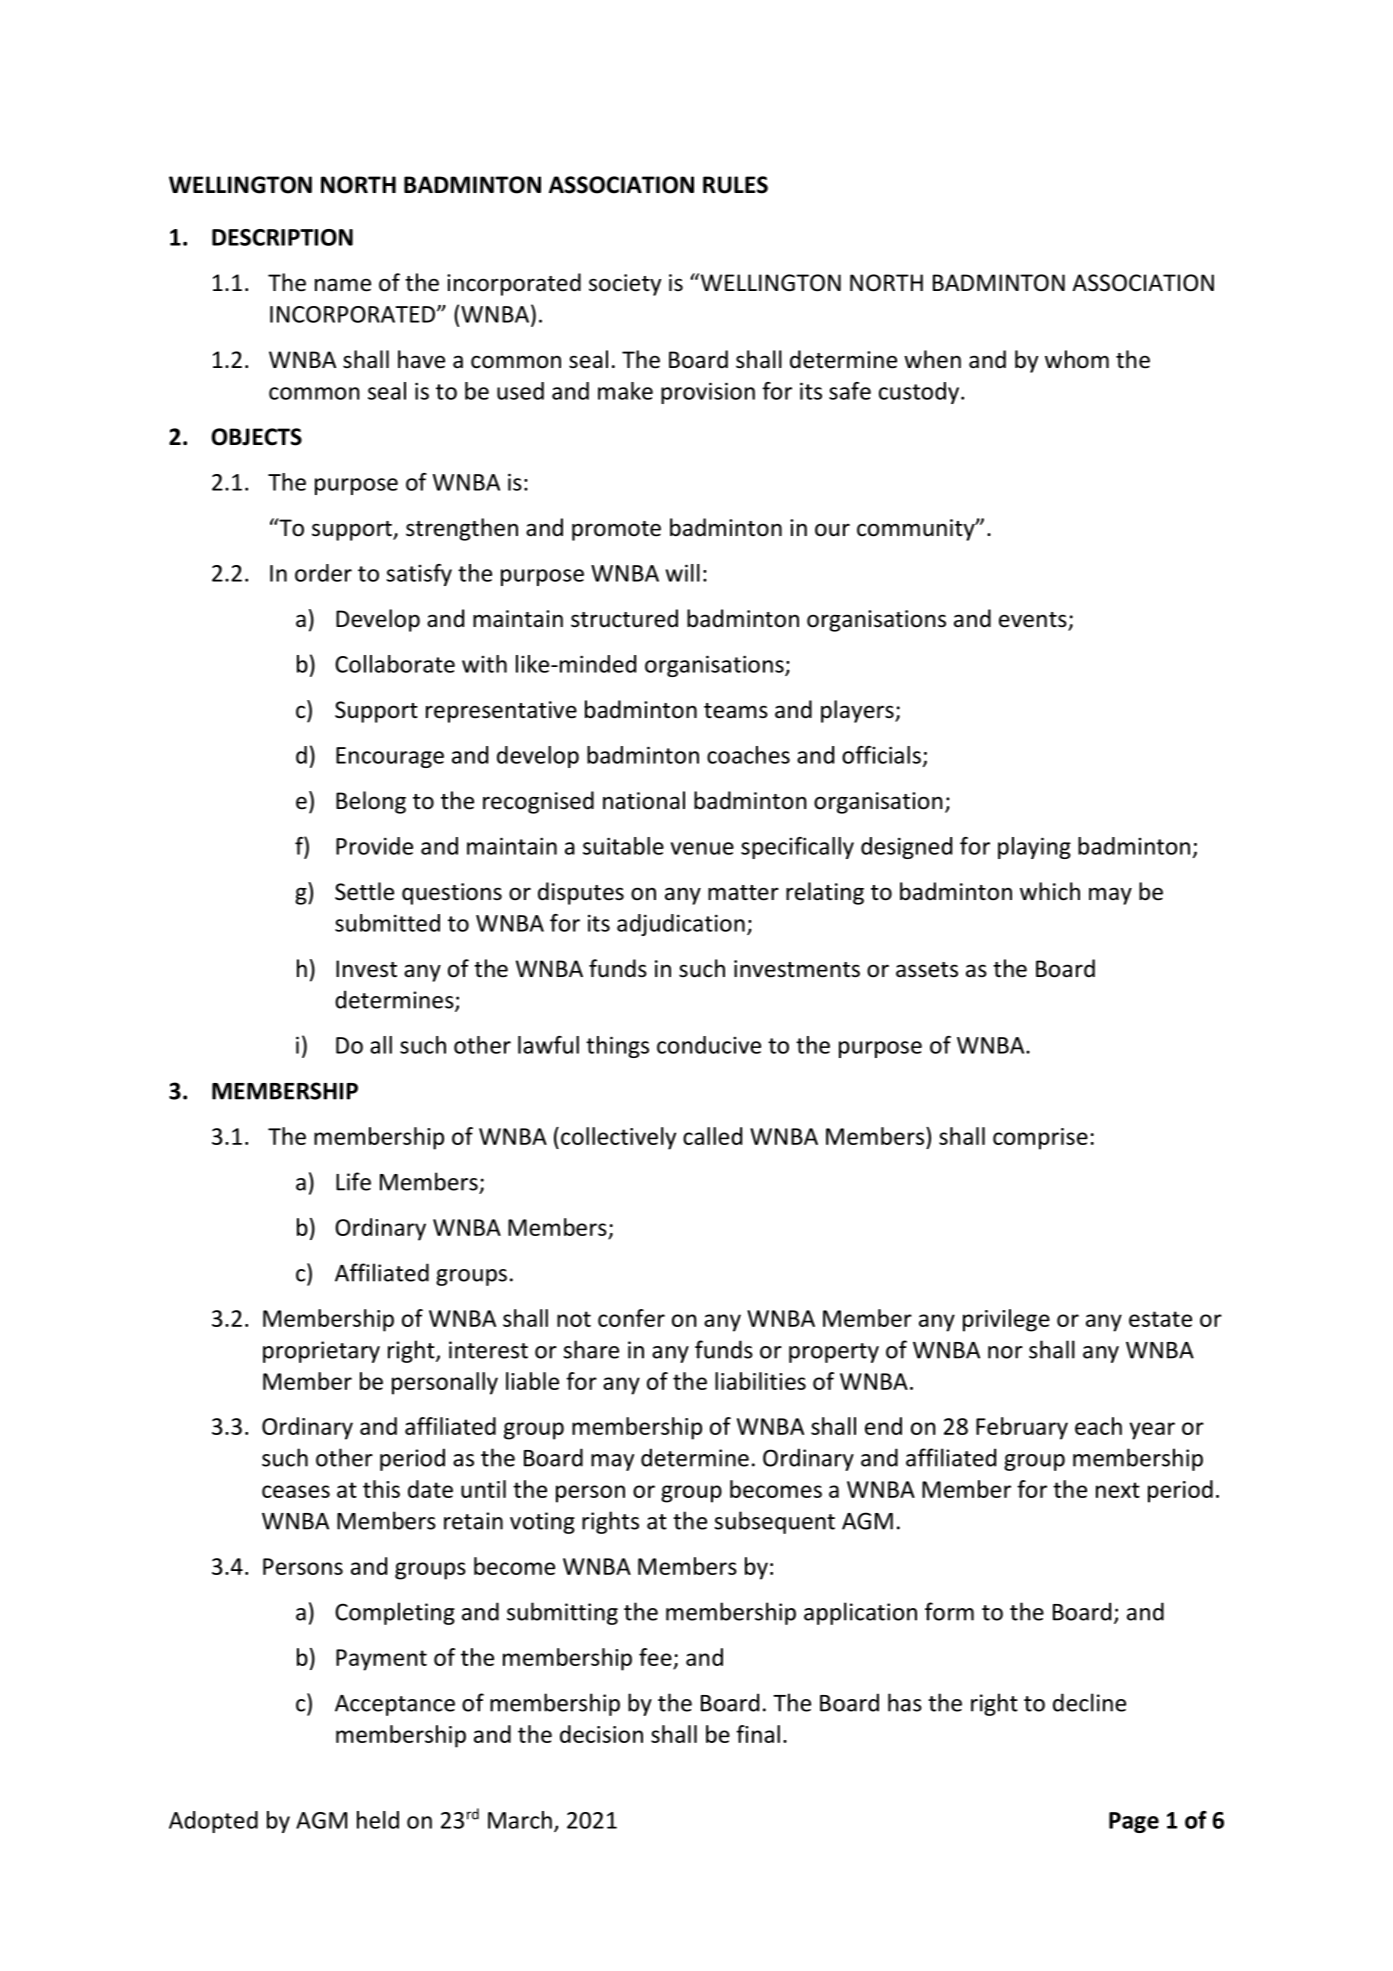  What do you see at coordinates (387, 923) in the image?
I see `submitted` at bounding box center [387, 923].
